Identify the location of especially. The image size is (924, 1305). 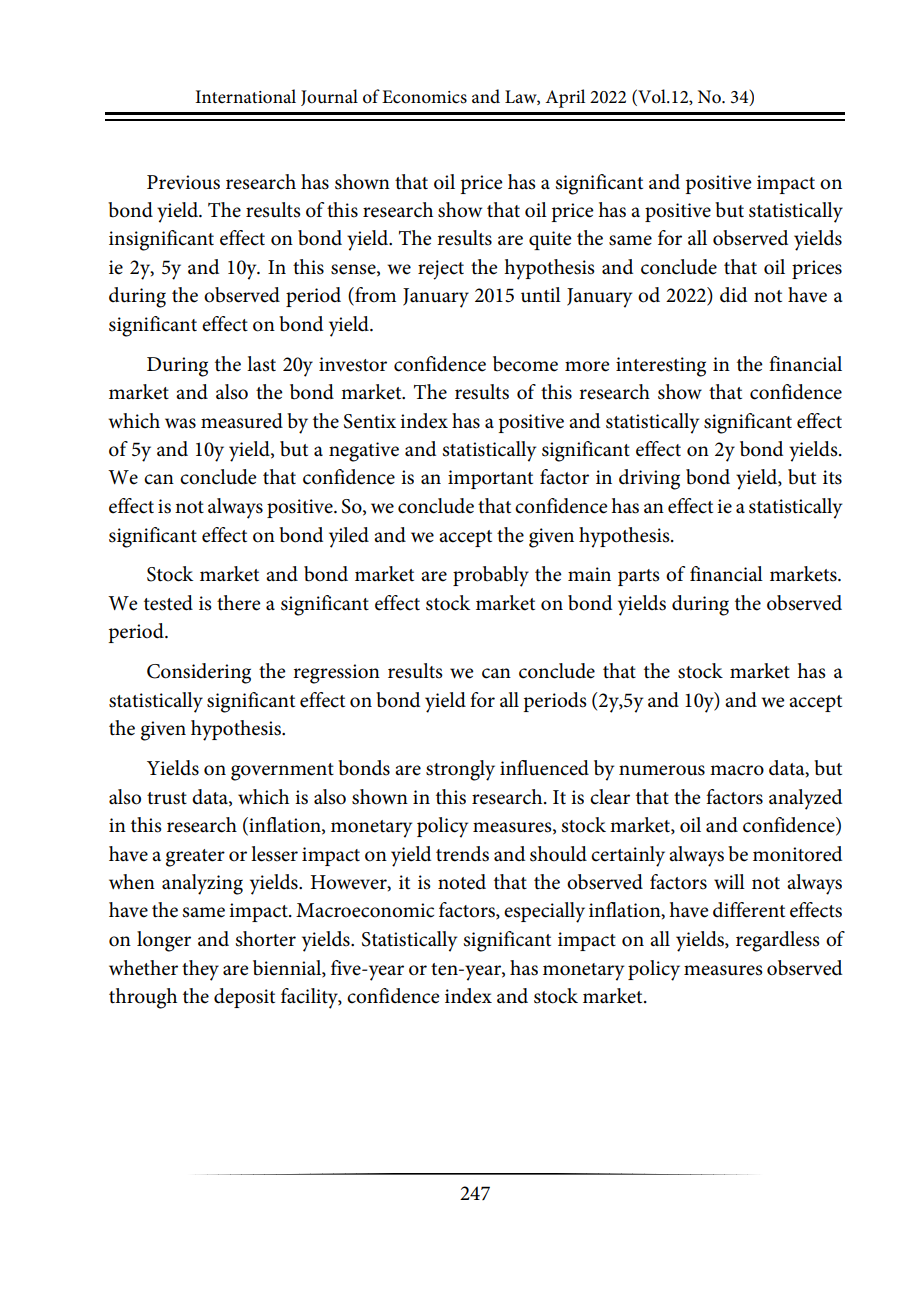
(544, 912).
